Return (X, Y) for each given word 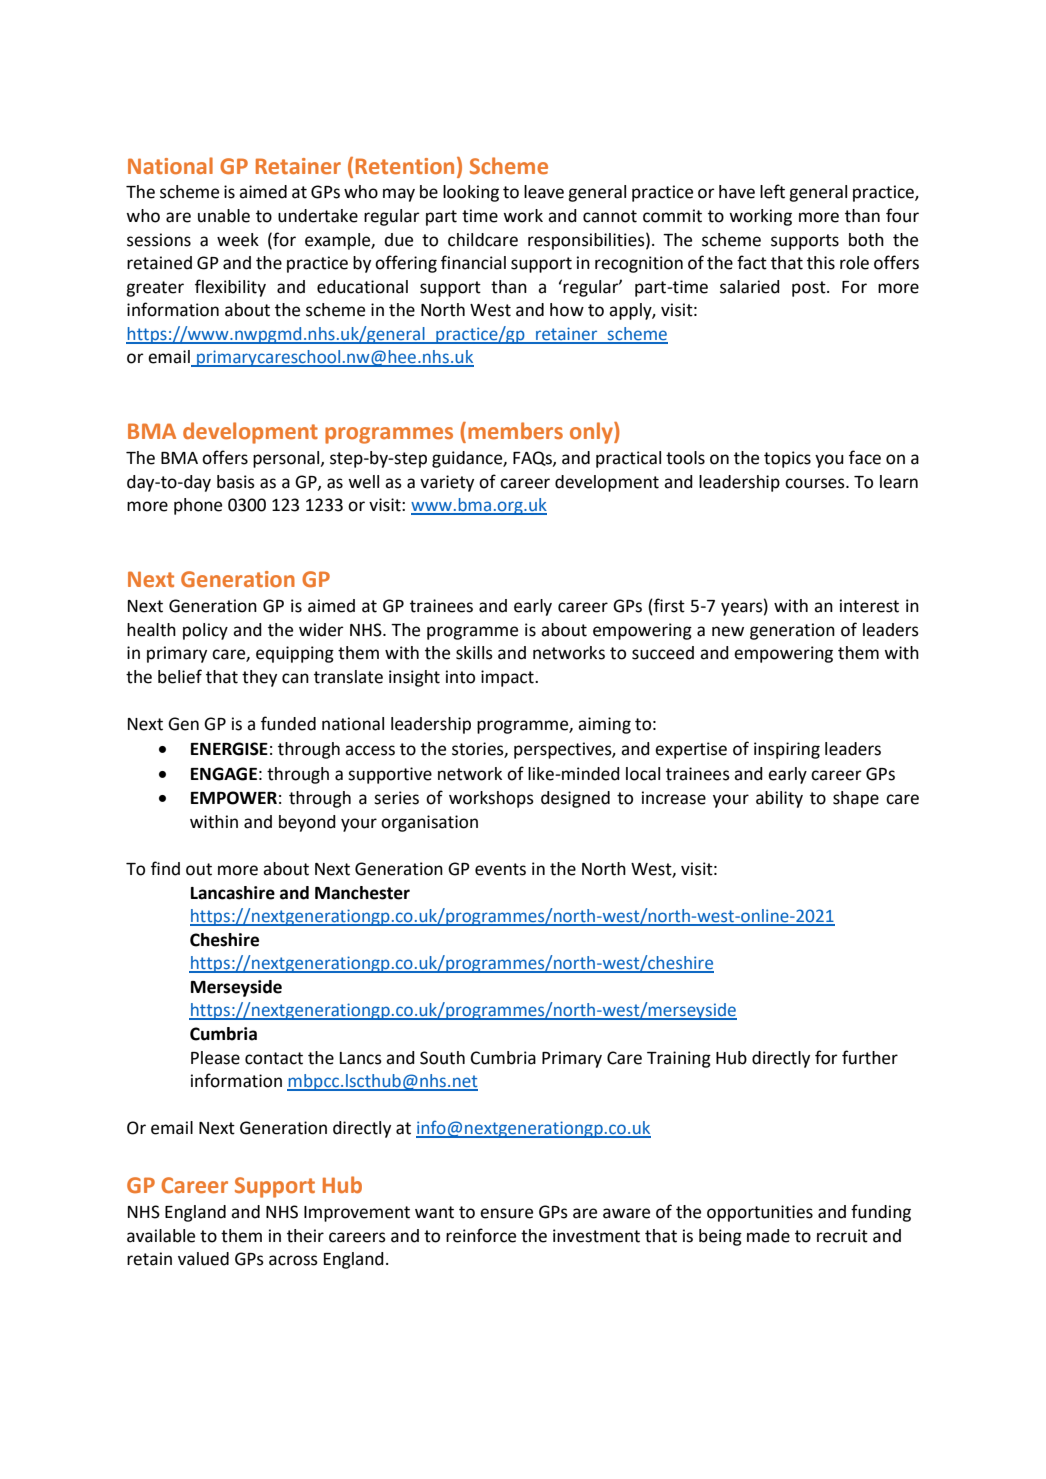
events (500, 869)
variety (447, 483)
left (772, 191)
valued (203, 1259)
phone (198, 506)
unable (224, 216)
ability (779, 799)
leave (544, 192)
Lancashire (233, 893)
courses (816, 483)
